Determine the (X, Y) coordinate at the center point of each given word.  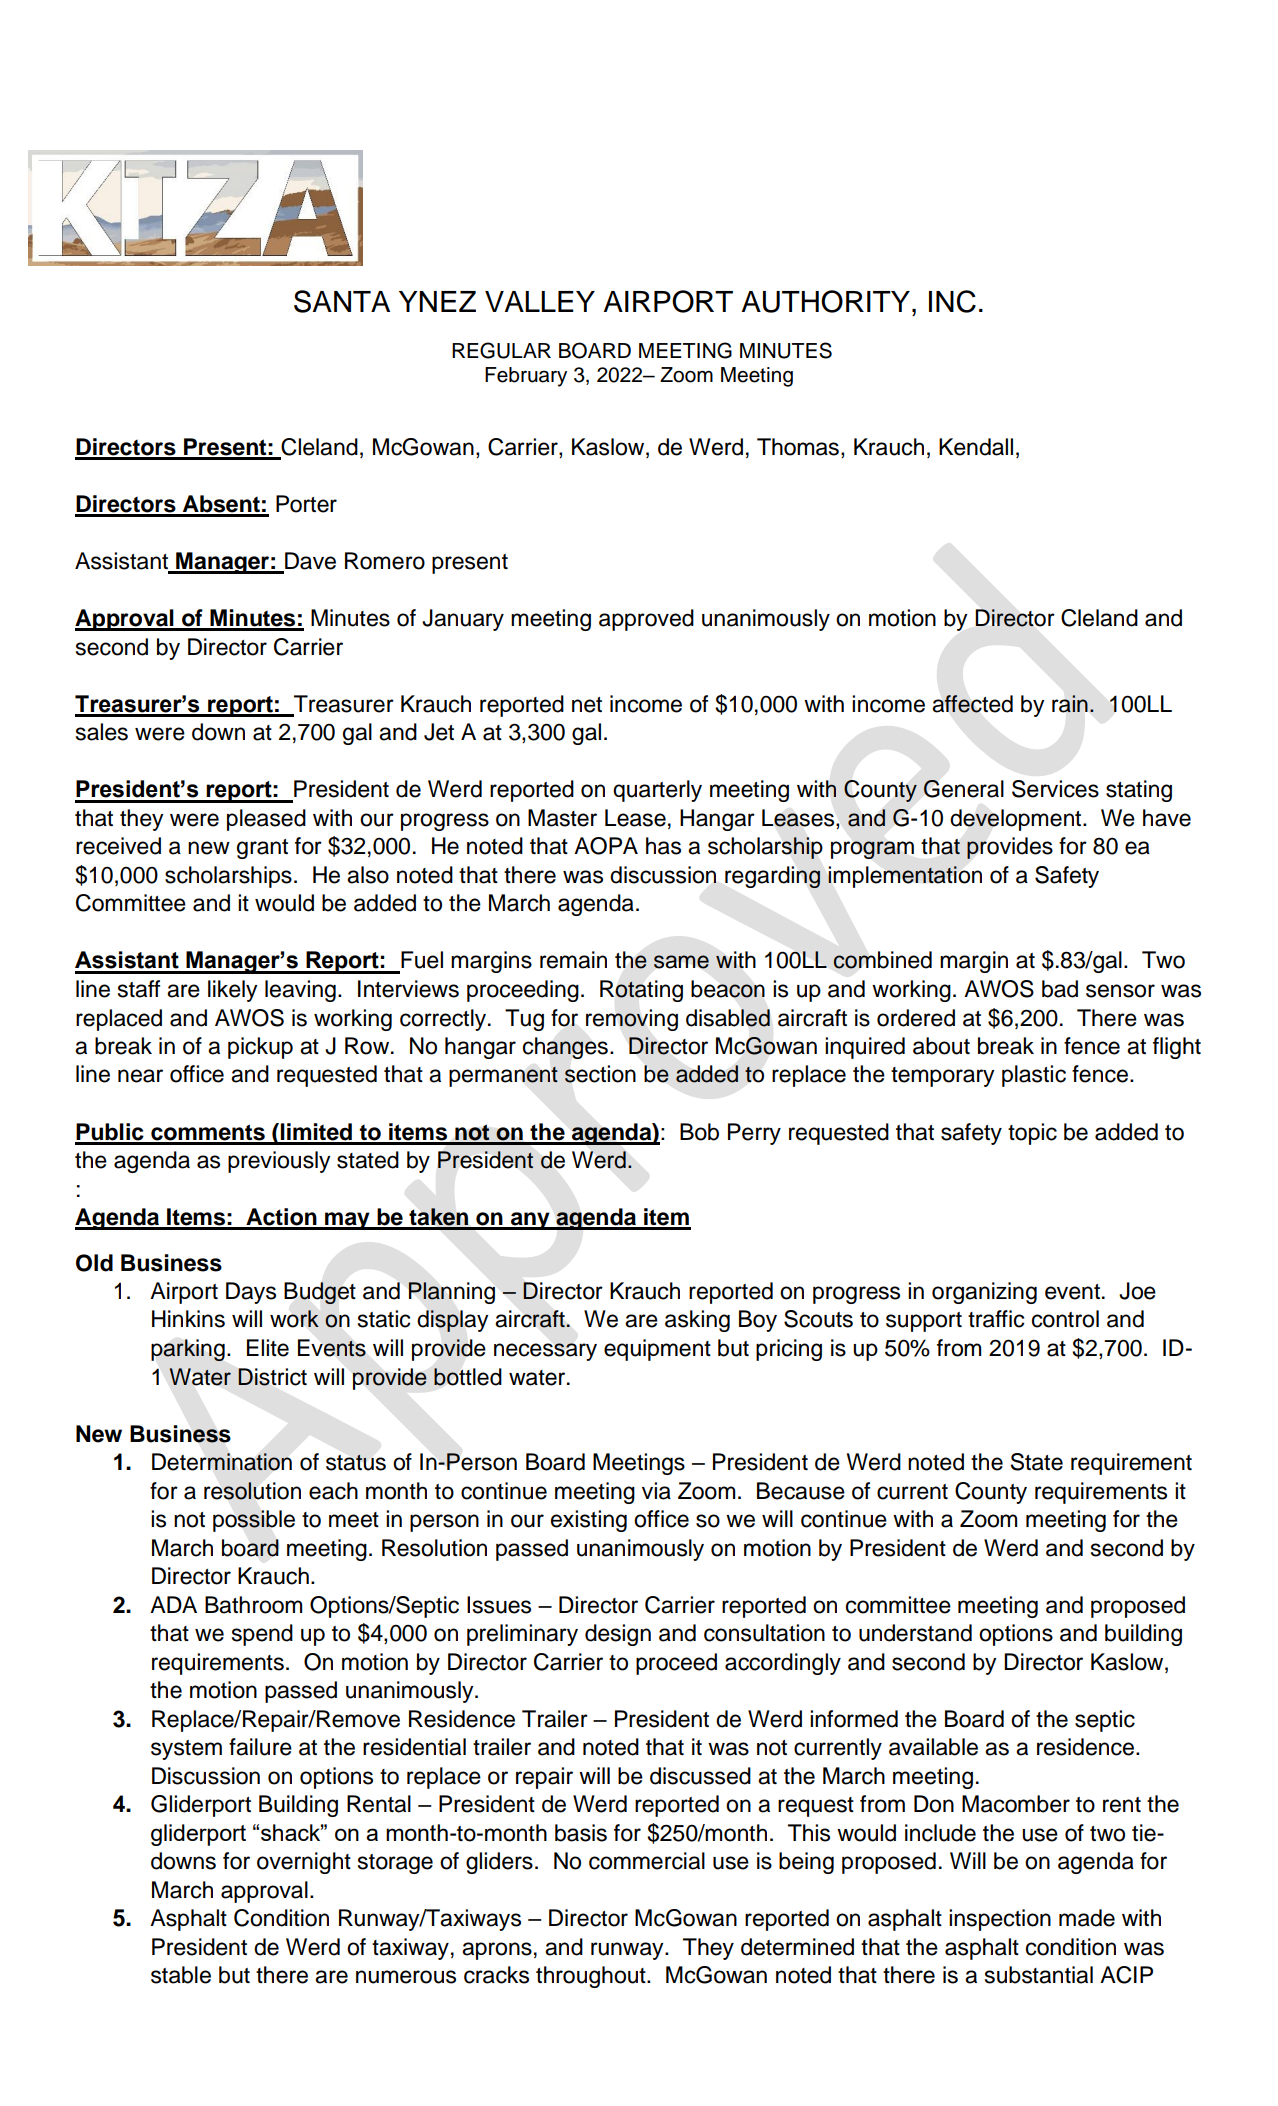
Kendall (976, 447)
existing (589, 1521)
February (526, 377)
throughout (592, 1977)
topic (1032, 1134)
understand (915, 1633)
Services (1055, 789)
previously (279, 1162)
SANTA (342, 301)
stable (181, 1975)
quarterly (657, 791)
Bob (699, 1132)
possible (254, 1521)
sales (102, 732)
